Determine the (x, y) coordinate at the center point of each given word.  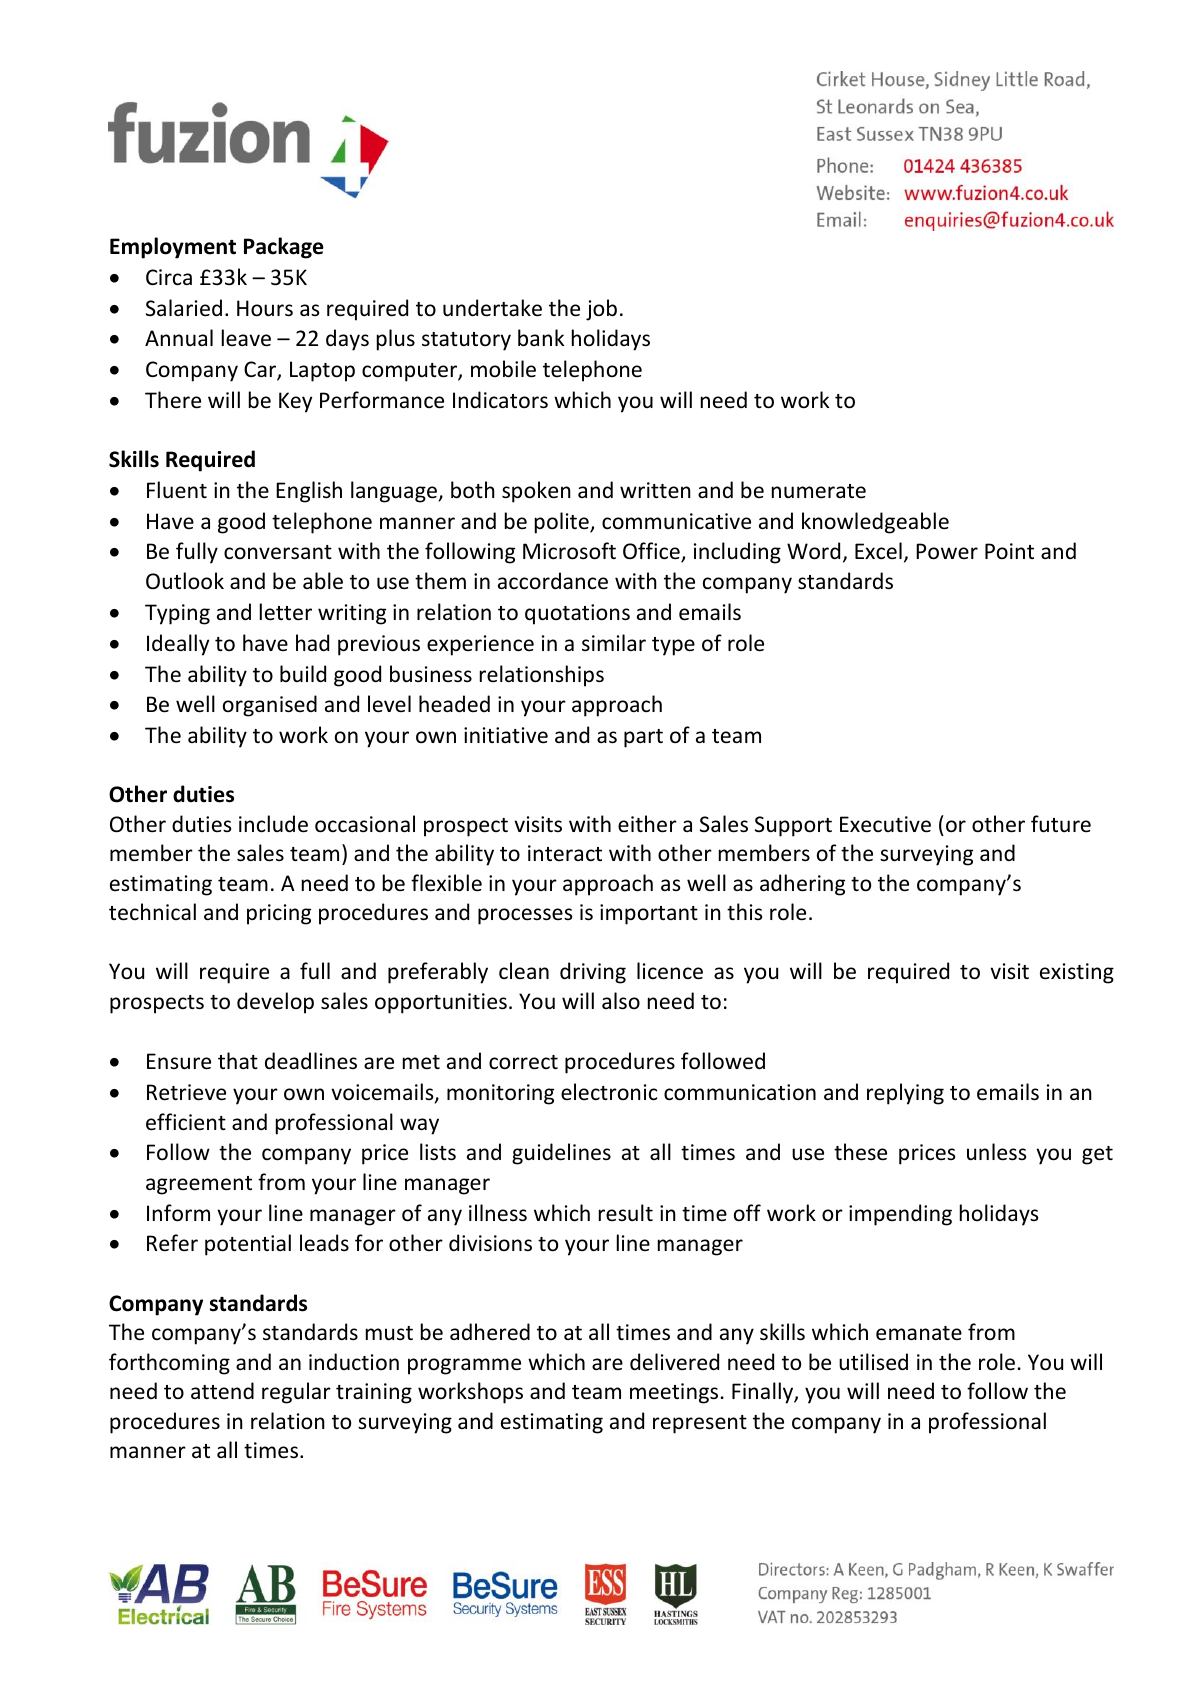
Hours (265, 308)
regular (296, 1393)
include (273, 824)
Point (1009, 551)
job (601, 310)
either (647, 824)
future (1061, 824)
